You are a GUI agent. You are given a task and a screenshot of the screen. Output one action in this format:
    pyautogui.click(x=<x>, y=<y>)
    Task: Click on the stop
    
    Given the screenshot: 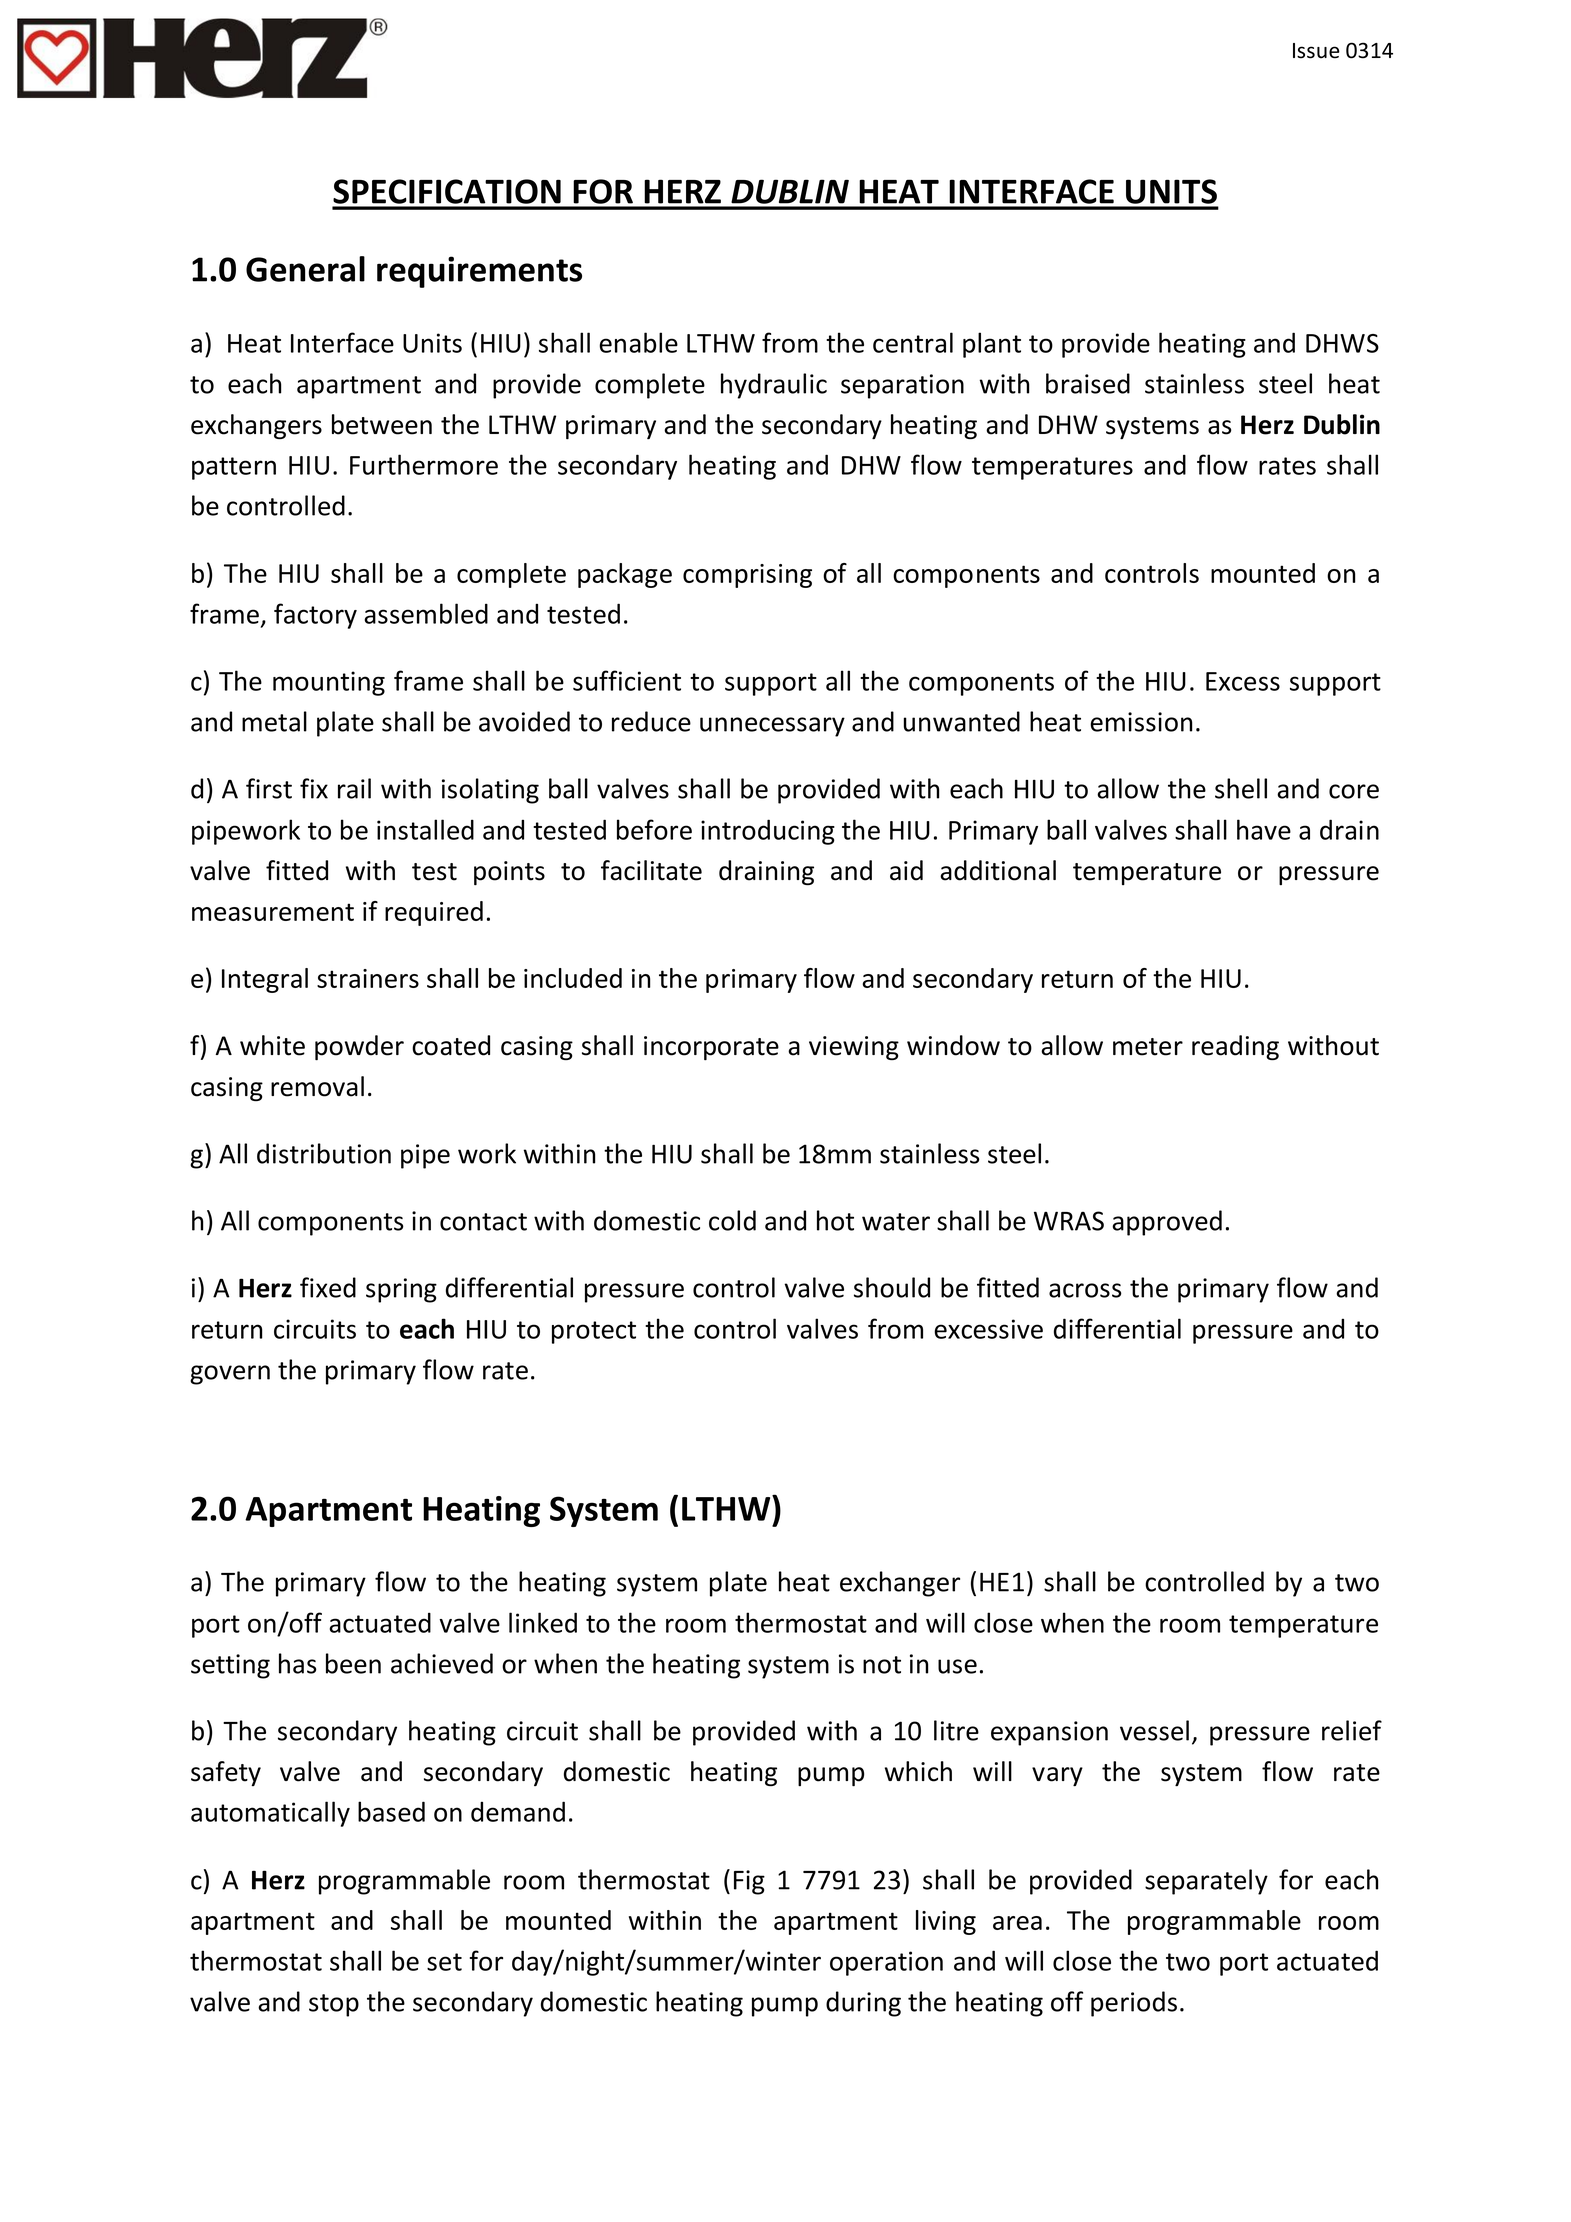 What is the action you would take?
    pyautogui.click(x=334, y=2005)
